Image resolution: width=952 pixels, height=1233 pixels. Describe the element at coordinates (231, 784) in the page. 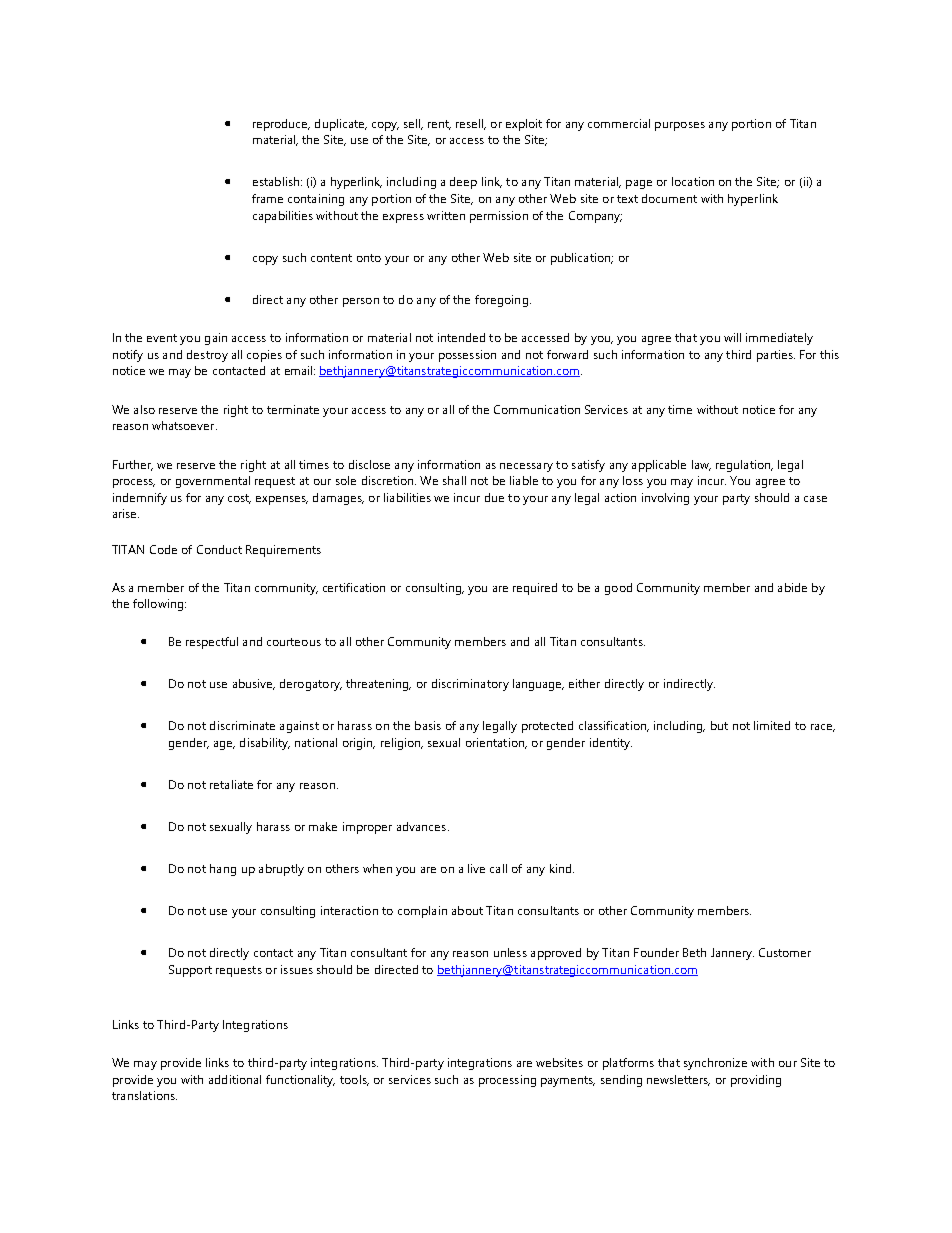

I see `retaliate` at that location.
